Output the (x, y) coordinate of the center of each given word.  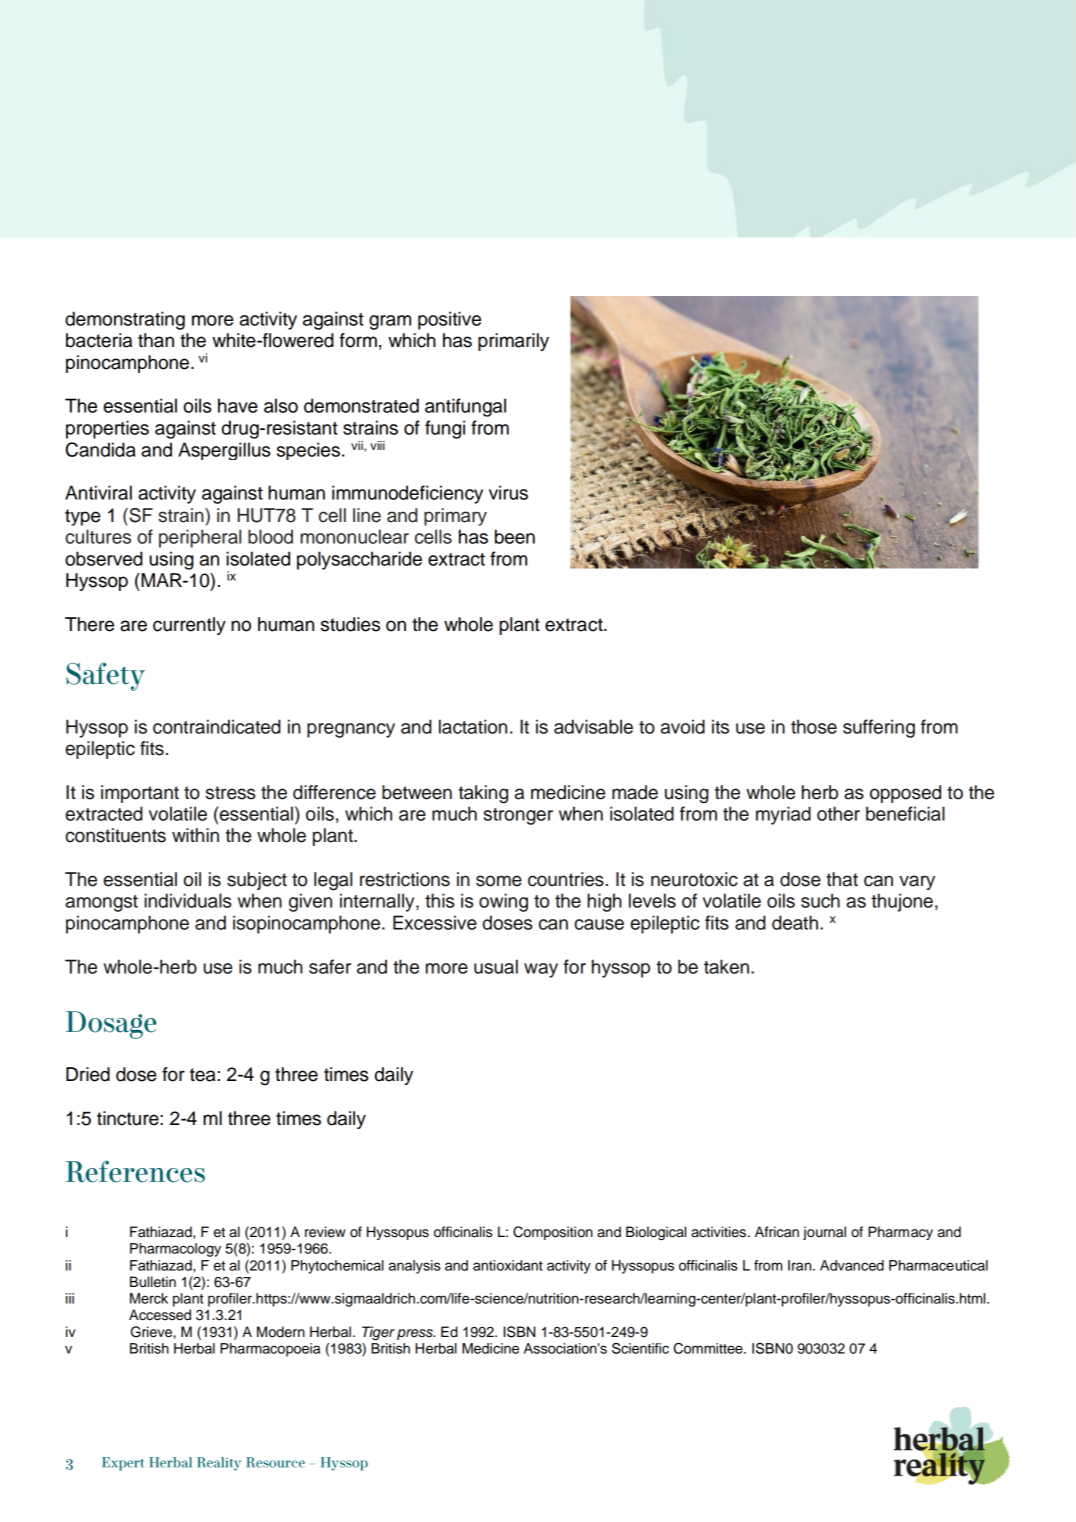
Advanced (852, 1265)
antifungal (465, 407)
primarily (513, 342)
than (156, 340)
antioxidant (508, 1265)
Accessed (160, 1315)
